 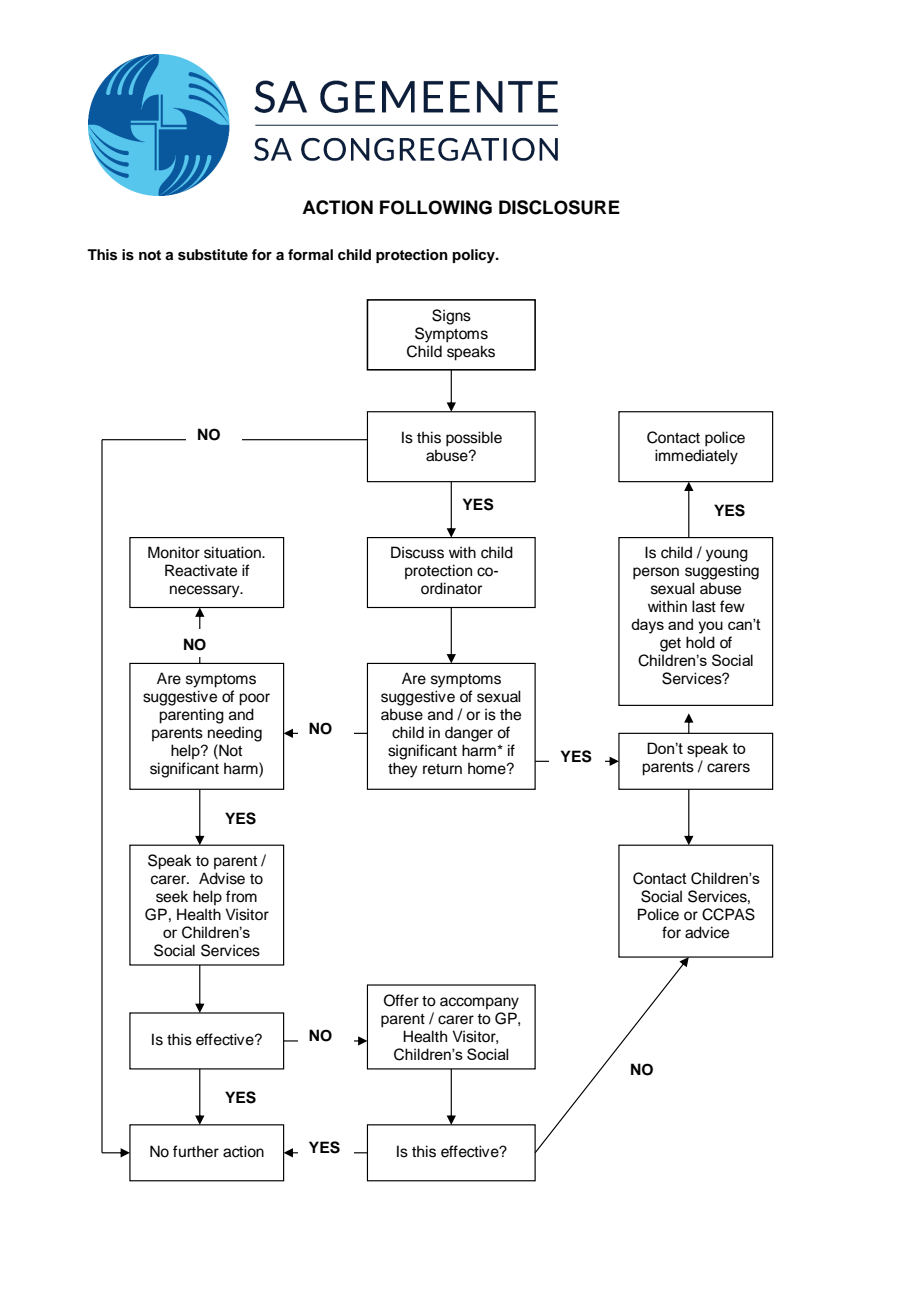 What do you see at coordinates (474, 256) in the screenshot?
I see `policy` at bounding box center [474, 256].
